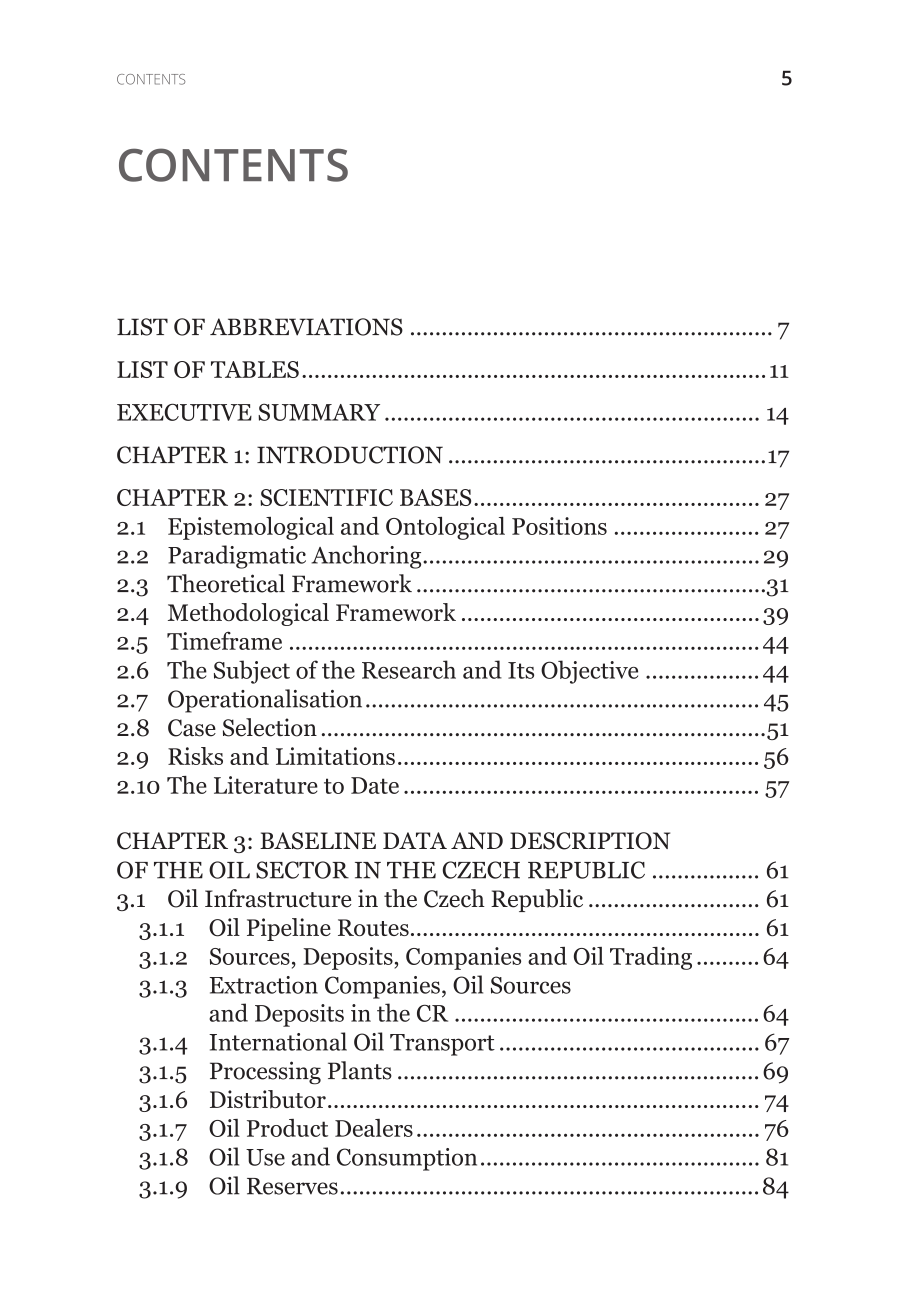 Image resolution: width=906 pixels, height=1316 pixels. What do you see at coordinates (264, 985) in the image?
I see `Extraction` at bounding box center [264, 985].
